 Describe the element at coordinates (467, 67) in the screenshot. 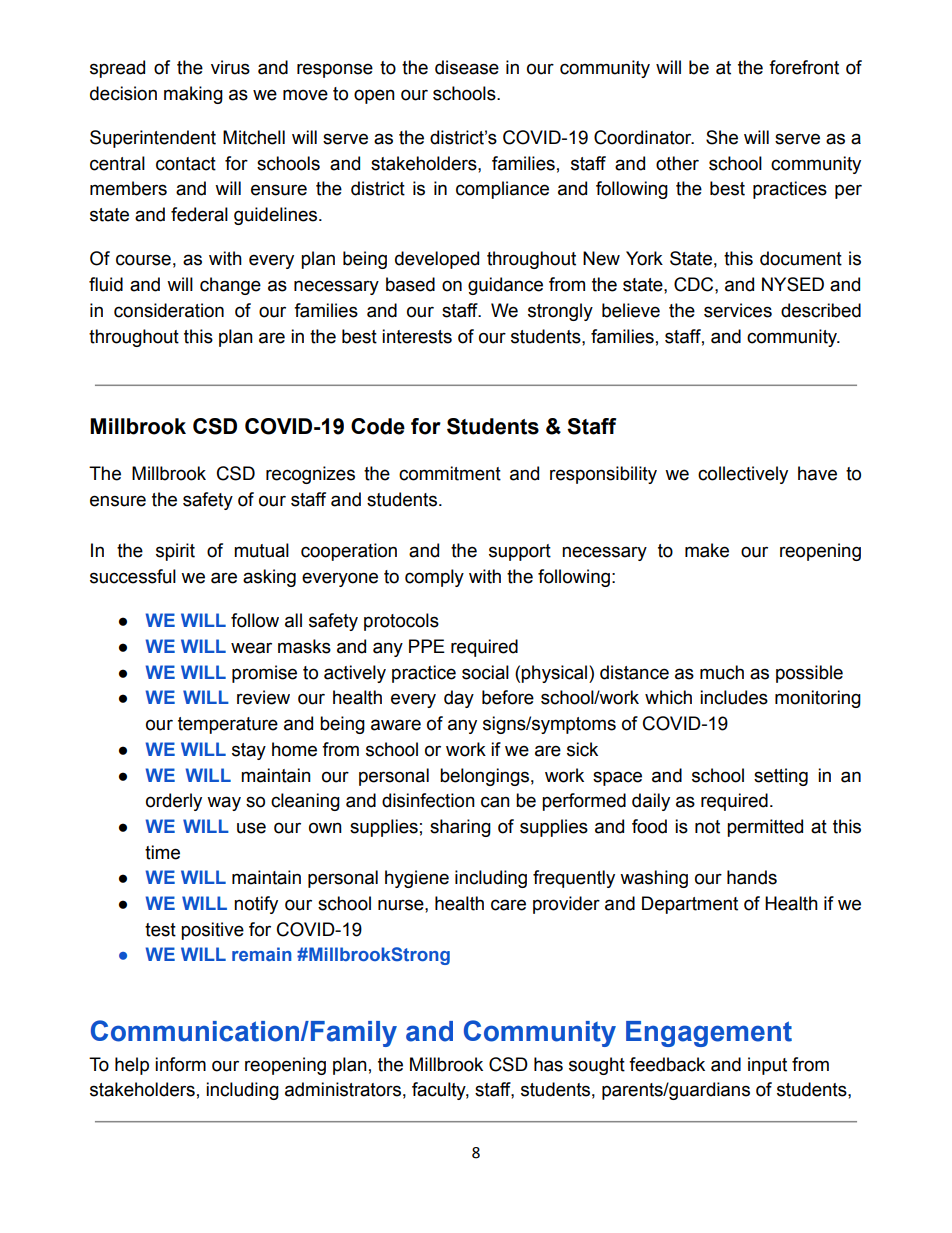

I see `disease` at that location.
